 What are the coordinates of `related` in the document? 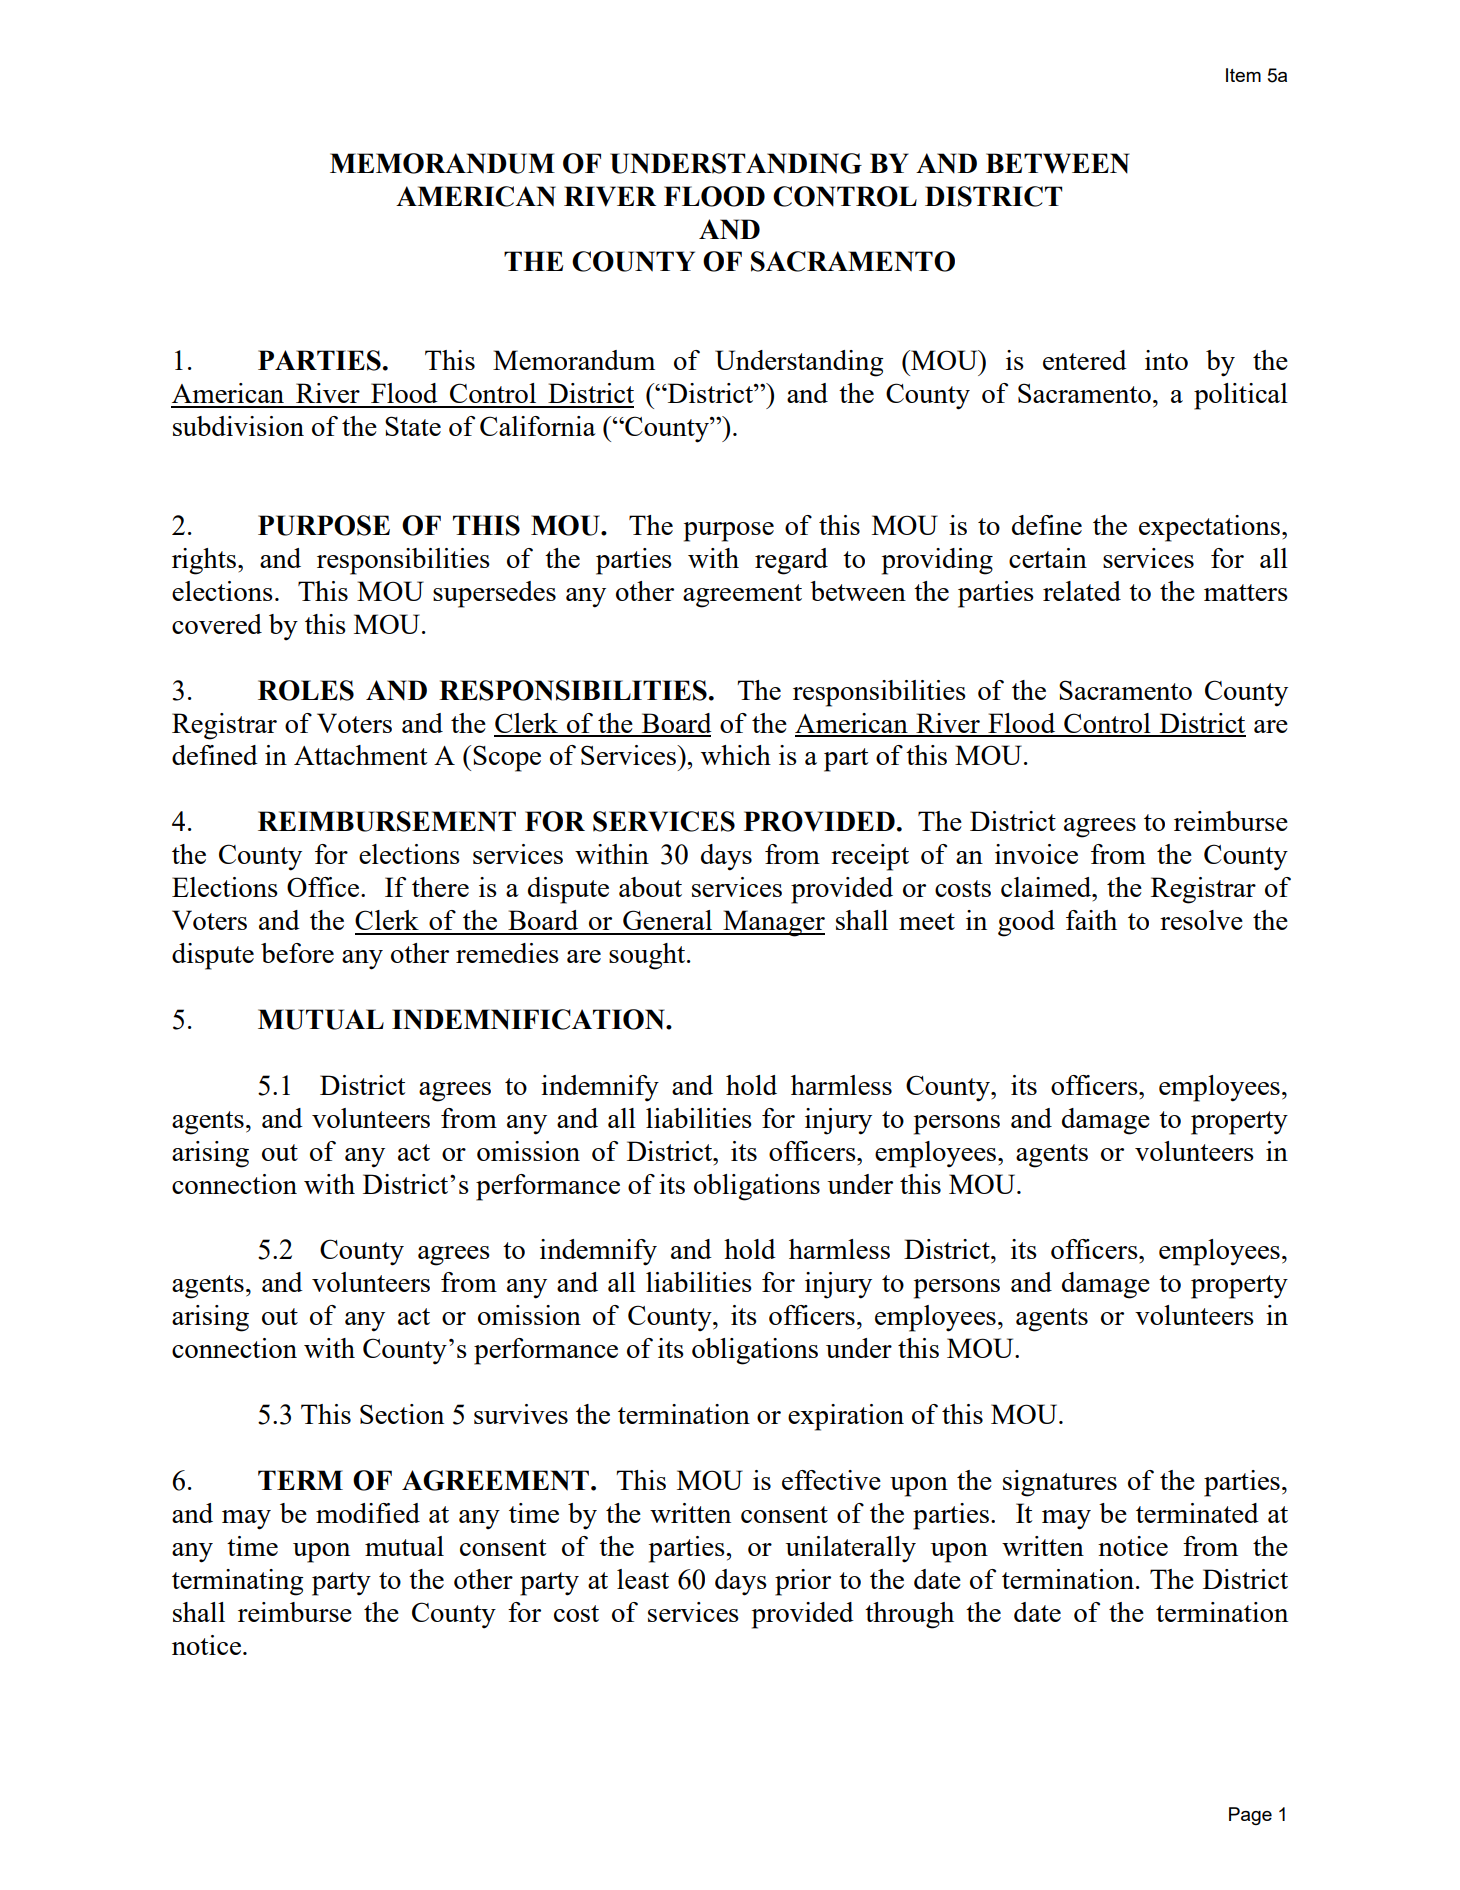 It's located at (1082, 591).
